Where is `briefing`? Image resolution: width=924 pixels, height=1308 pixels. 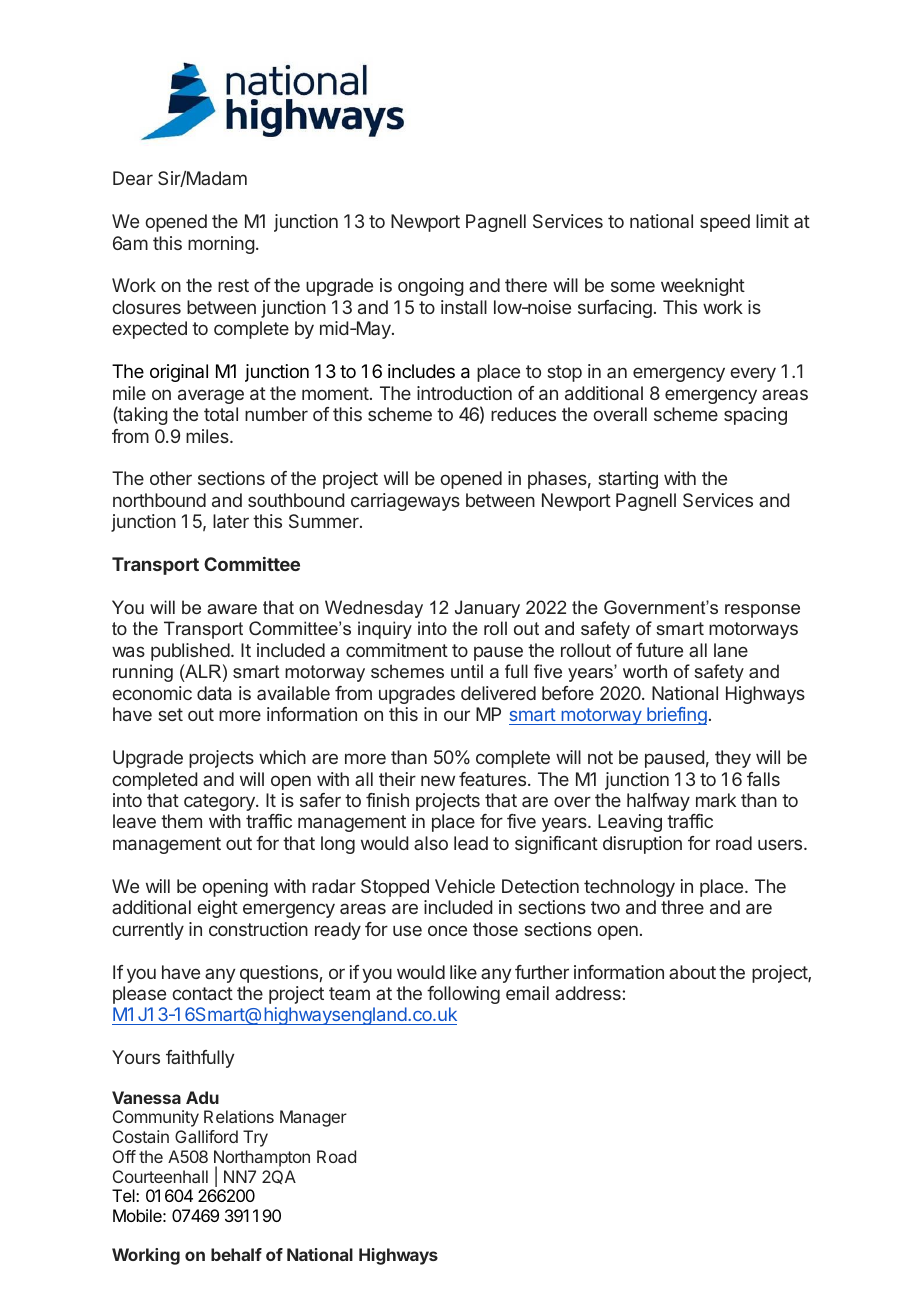
briefing is located at coordinates (676, 716).
